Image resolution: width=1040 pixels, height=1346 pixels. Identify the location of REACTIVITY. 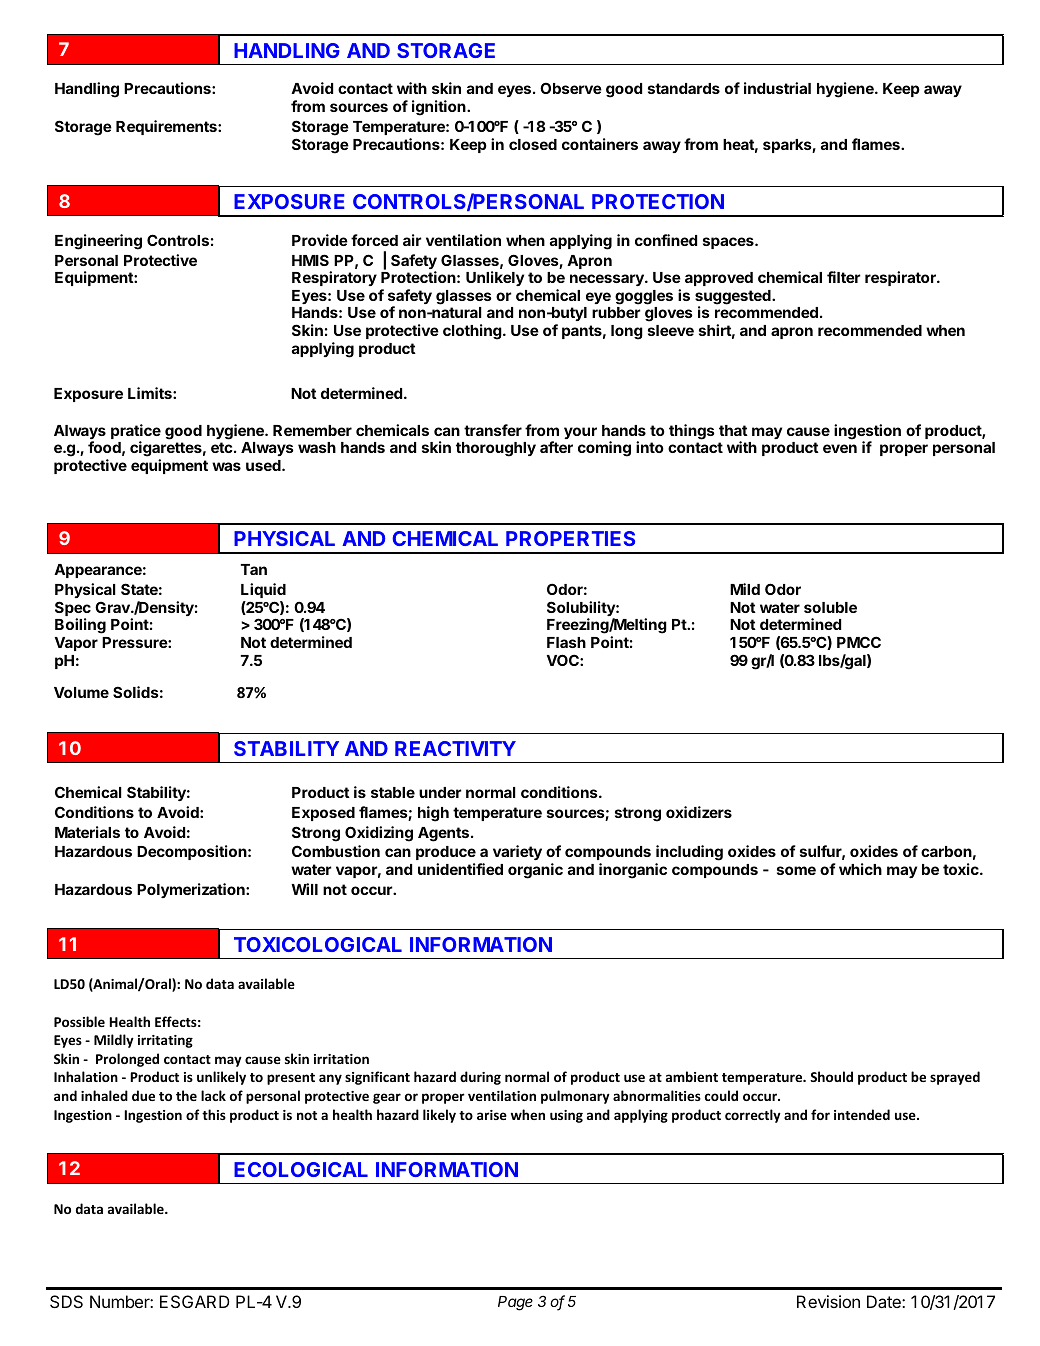
(455, 748).
